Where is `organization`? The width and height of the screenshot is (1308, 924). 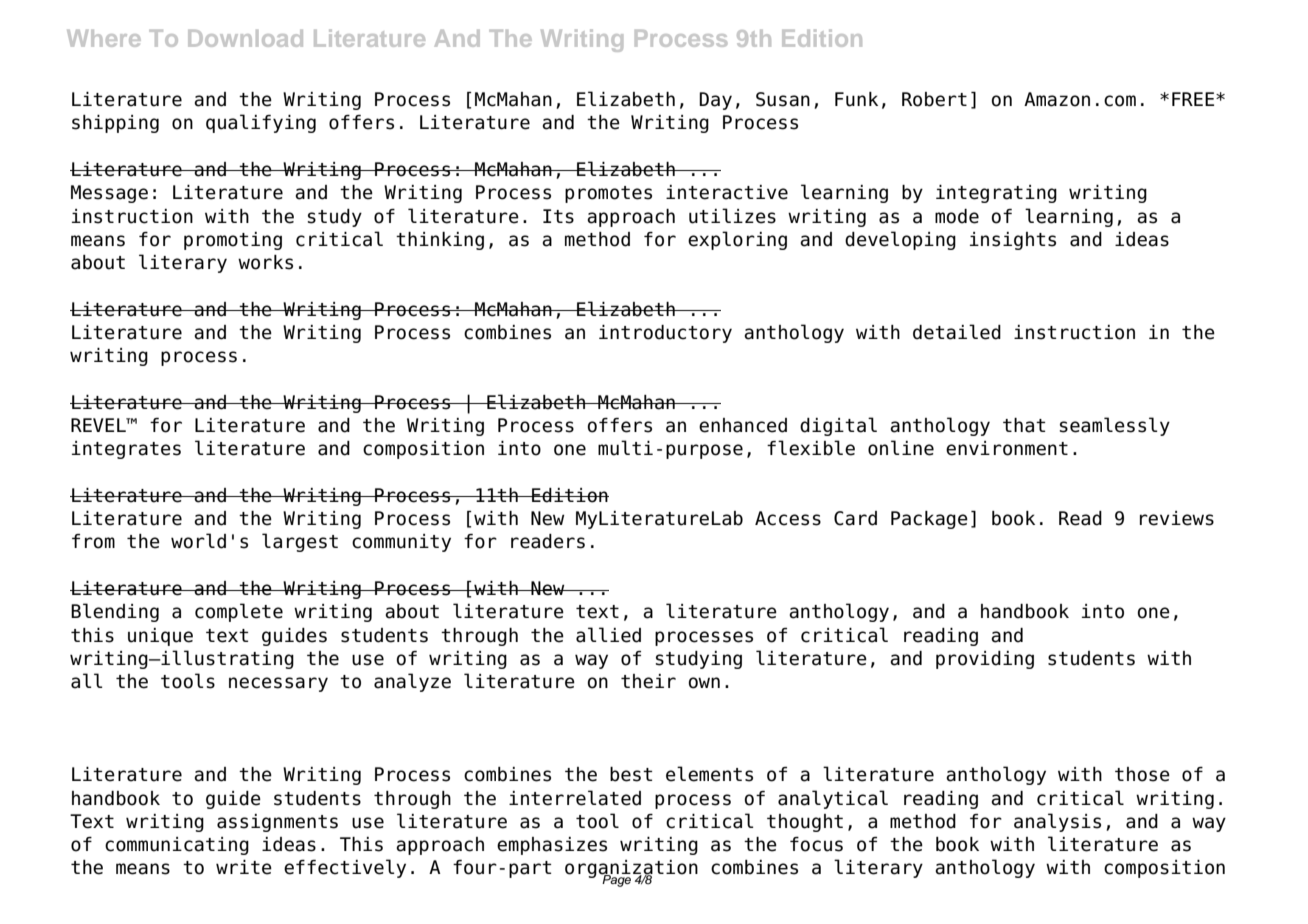
organization is located at coordinates (631, 870).
